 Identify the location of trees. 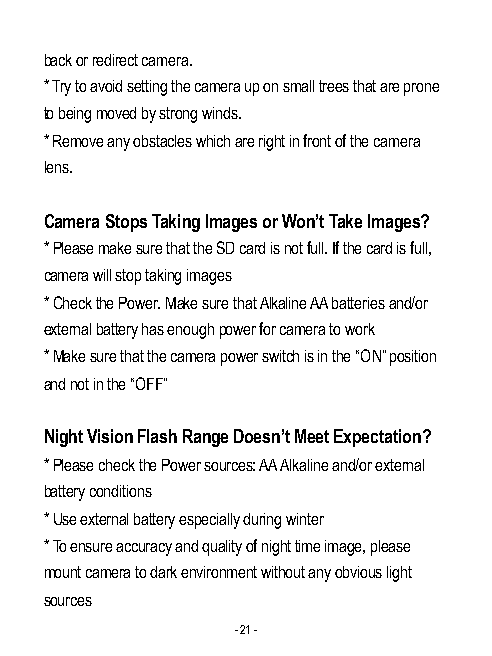
(334, 86).
